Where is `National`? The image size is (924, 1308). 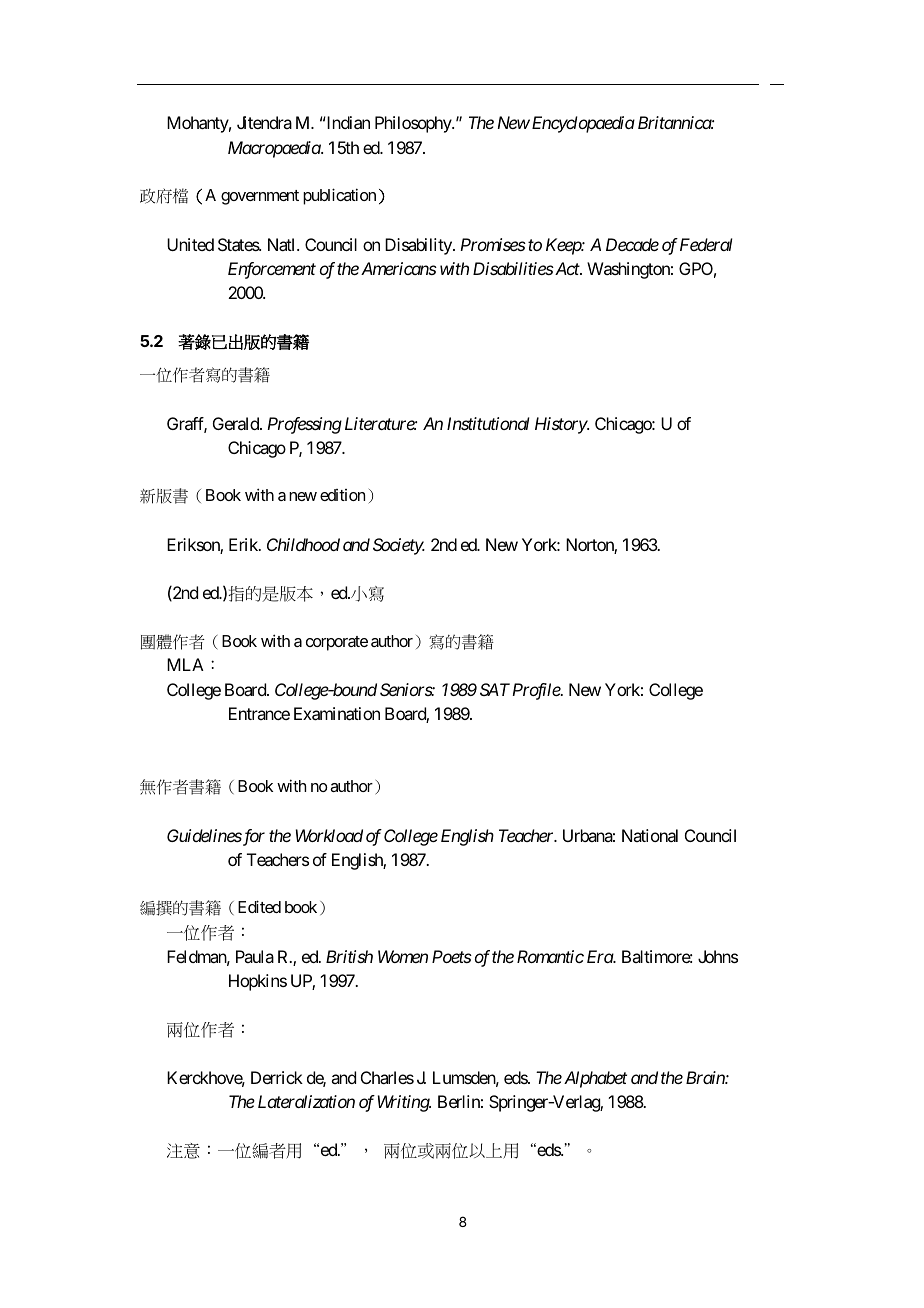
National is located at coordinates (650, 835).
